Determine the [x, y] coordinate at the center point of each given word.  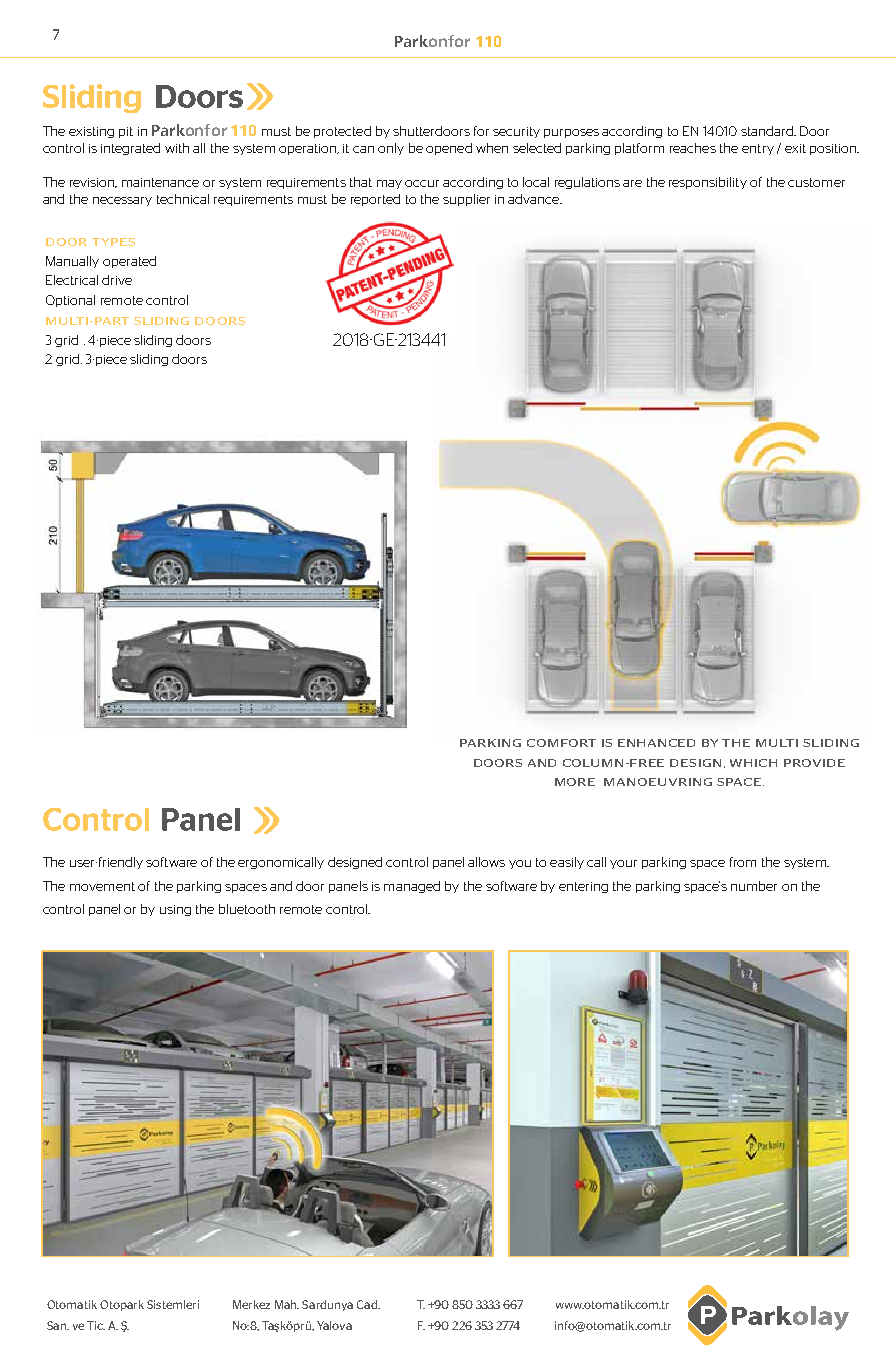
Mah [287, 1304]
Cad [368, 1304]
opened [449, 149]
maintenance [160, 182]
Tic [96, 1325]
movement [102, 886]
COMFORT [561, 743]
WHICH [753, 763]
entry [758, 149]
